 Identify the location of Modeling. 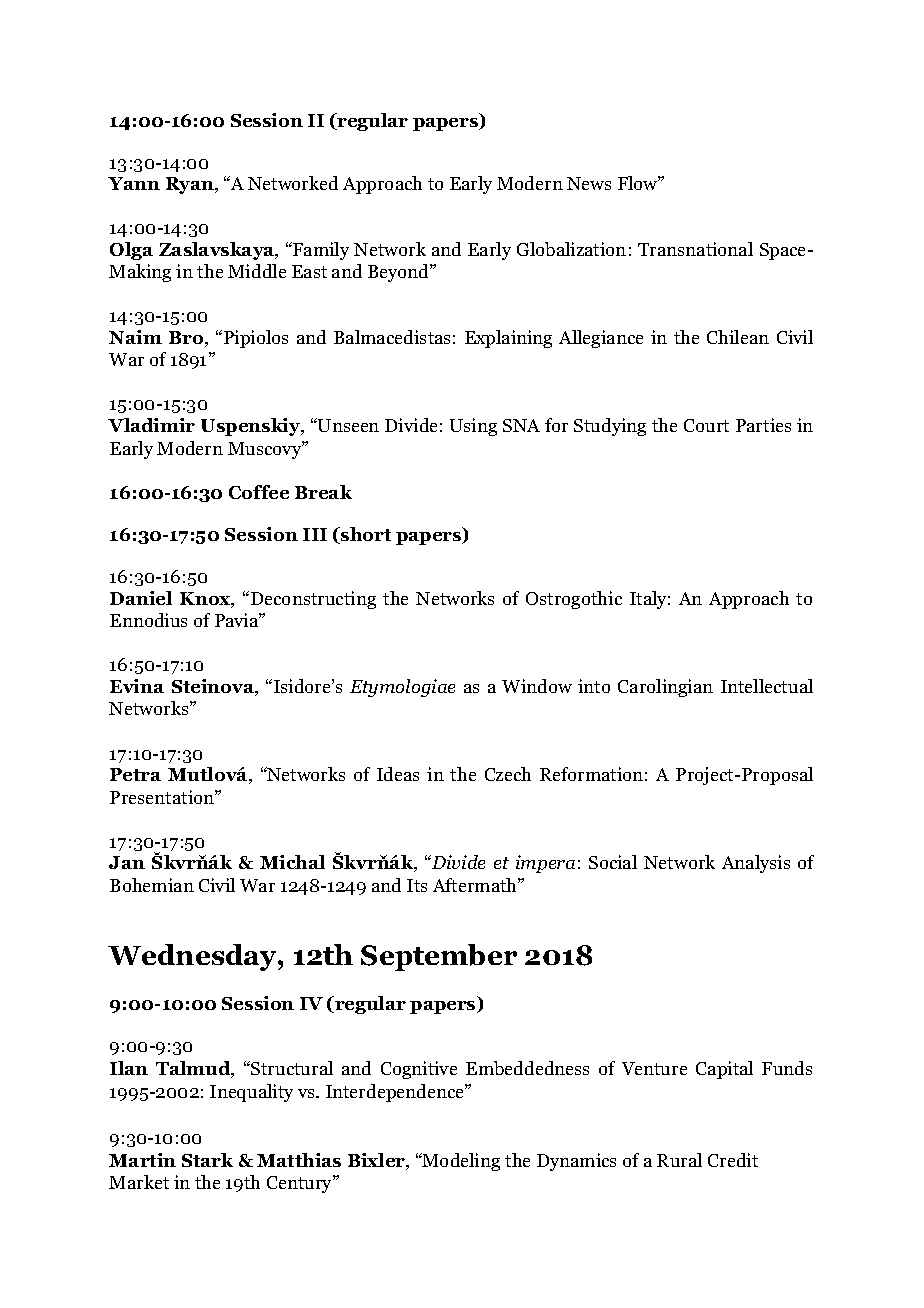
(460, 1162).
